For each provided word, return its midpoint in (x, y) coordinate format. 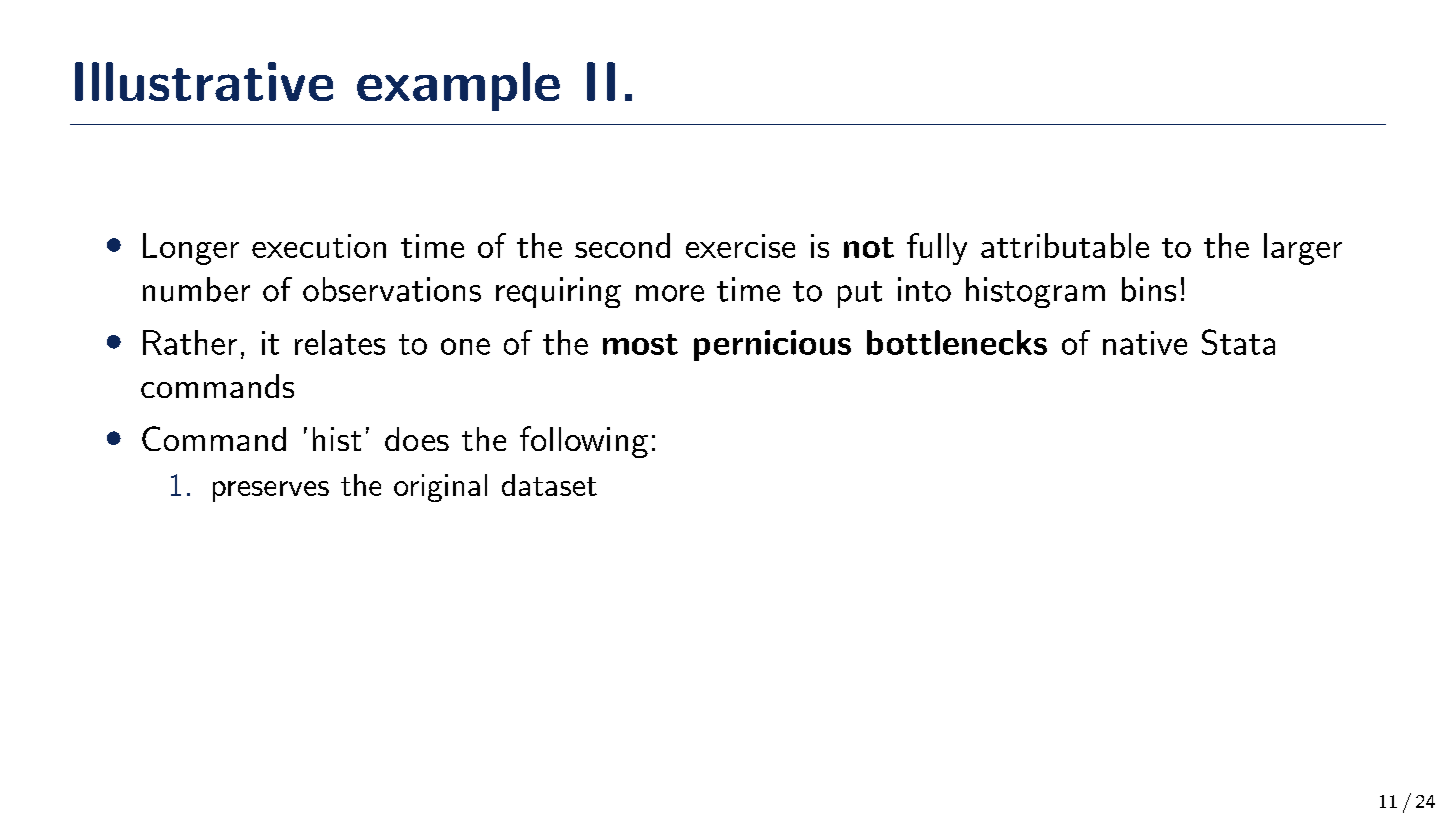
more (670, 293)
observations (392, 289)
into (924, 289)
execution (319, 246)
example (458, 86)
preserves (271, 491)
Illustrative (204, 81)
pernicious (772, 345)
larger (1303, 249)
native (1145, 343)
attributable (1065, 245)
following (584, 442)
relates (340, 342)
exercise (740, 246)
